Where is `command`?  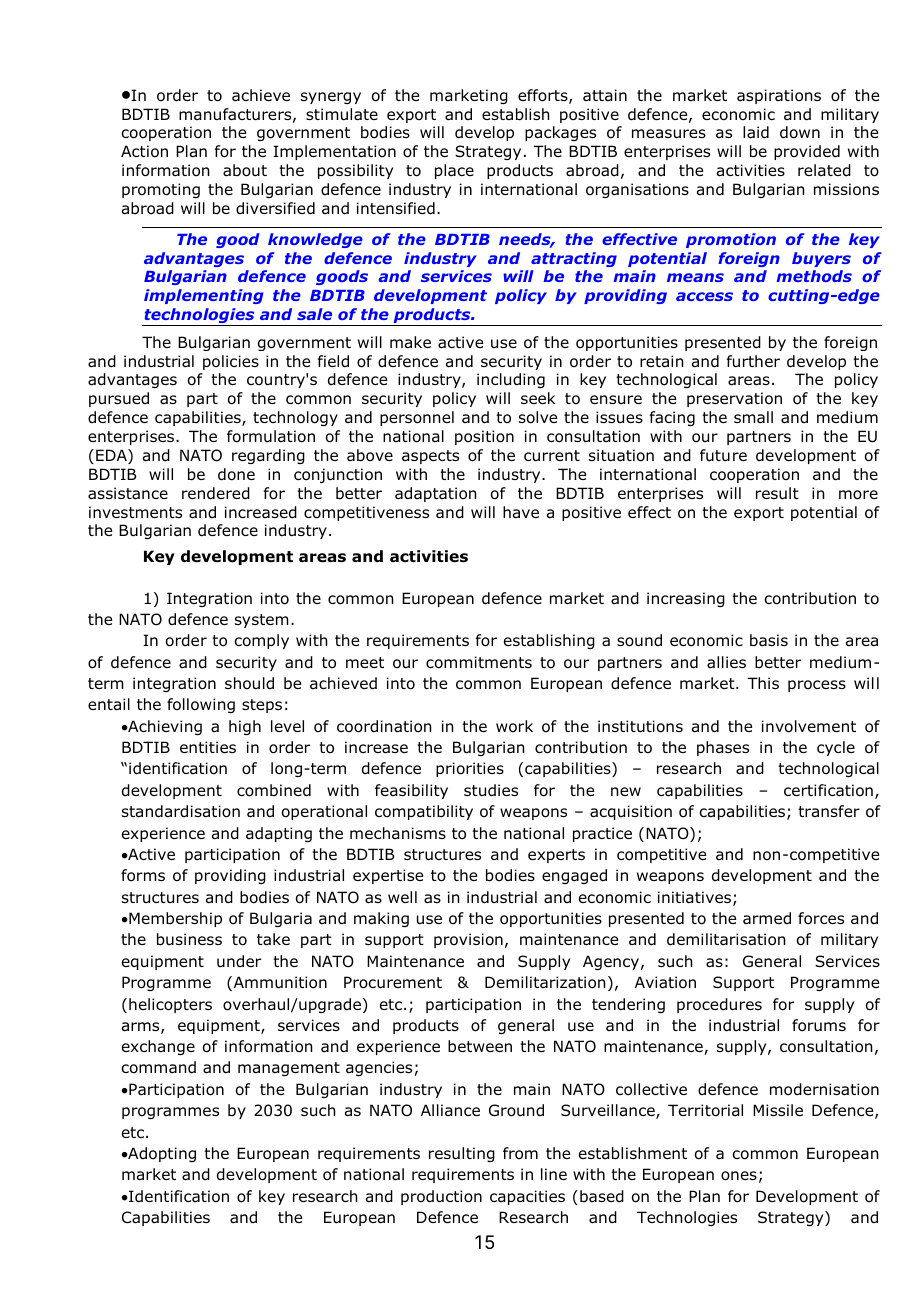 command is located at coordinates (158, 1067).
